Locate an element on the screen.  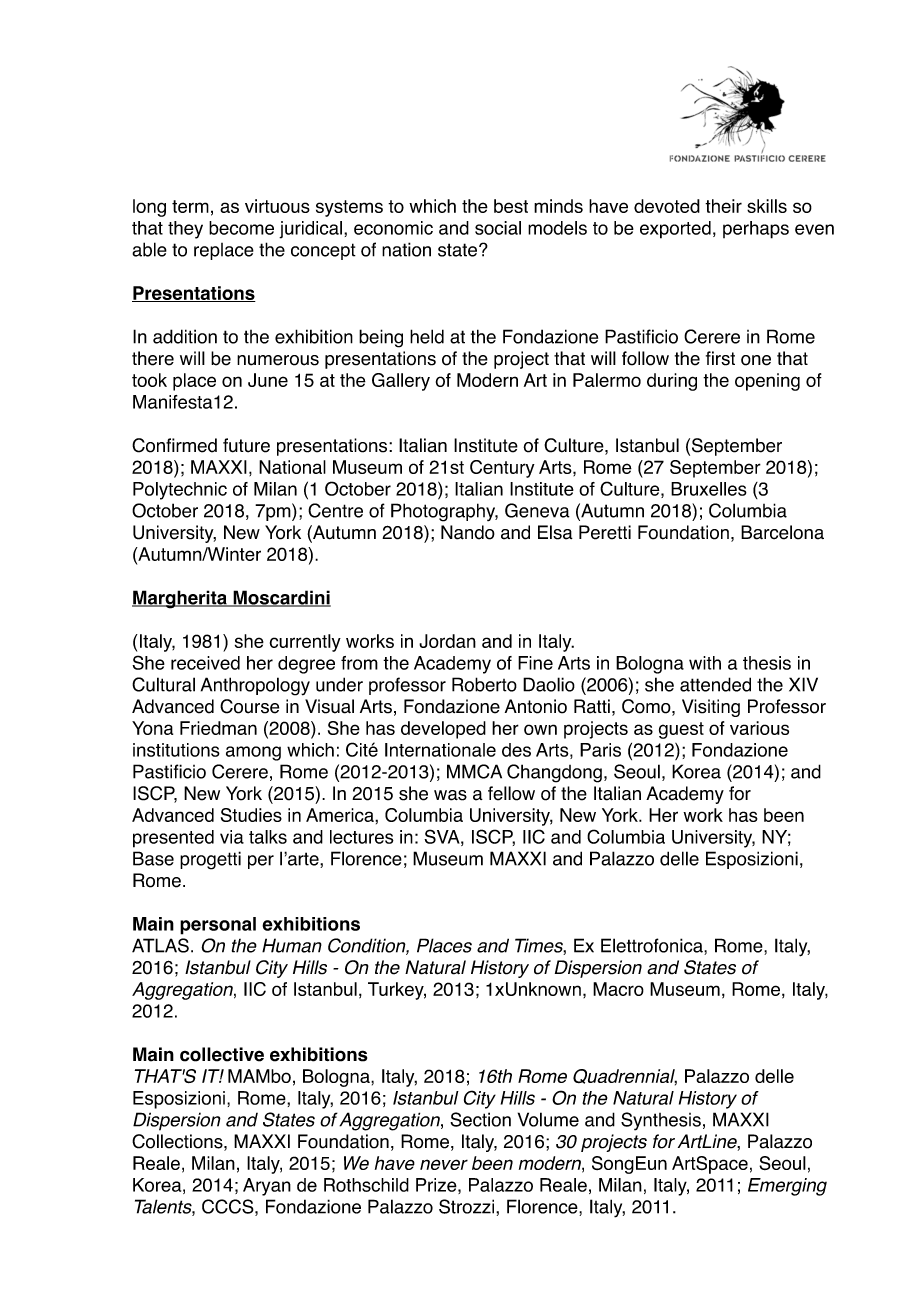
perhaps is located at coordinates (756, 230).
